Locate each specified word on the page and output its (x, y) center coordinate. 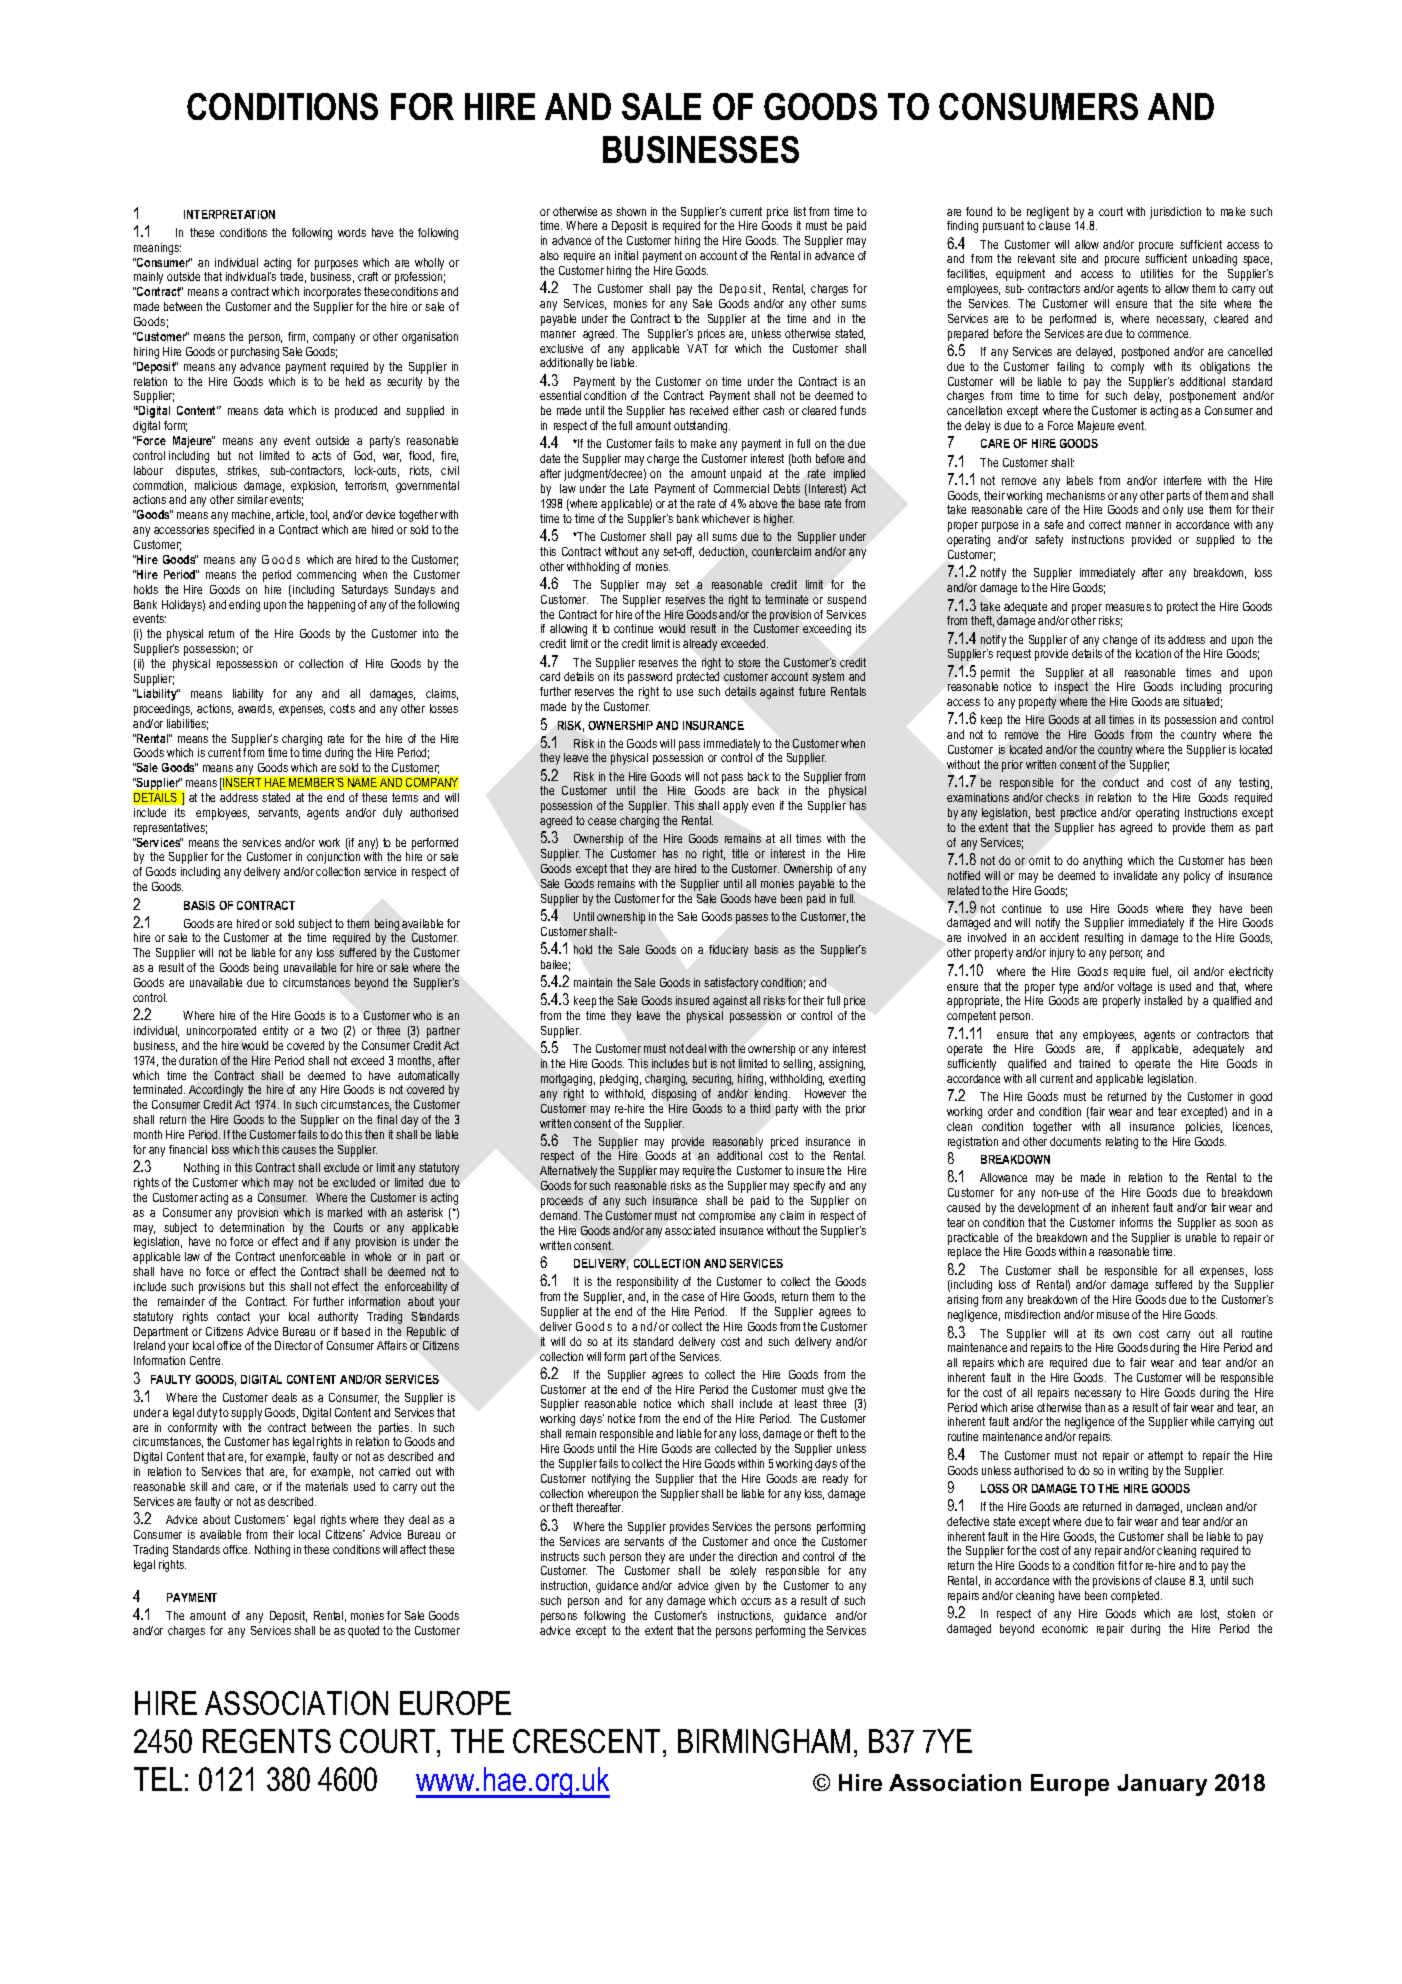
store (749, 662)
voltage (1135, 988)
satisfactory (731, 984)
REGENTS (267, 1741)
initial (626, 255)
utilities (1157, 273)
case (693, 1297)
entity (275, 1032)
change (1120, 641)
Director (293, 1345)
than (1095, 1407)
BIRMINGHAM (764, 1741)
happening (331, 606)
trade (293, 277)
